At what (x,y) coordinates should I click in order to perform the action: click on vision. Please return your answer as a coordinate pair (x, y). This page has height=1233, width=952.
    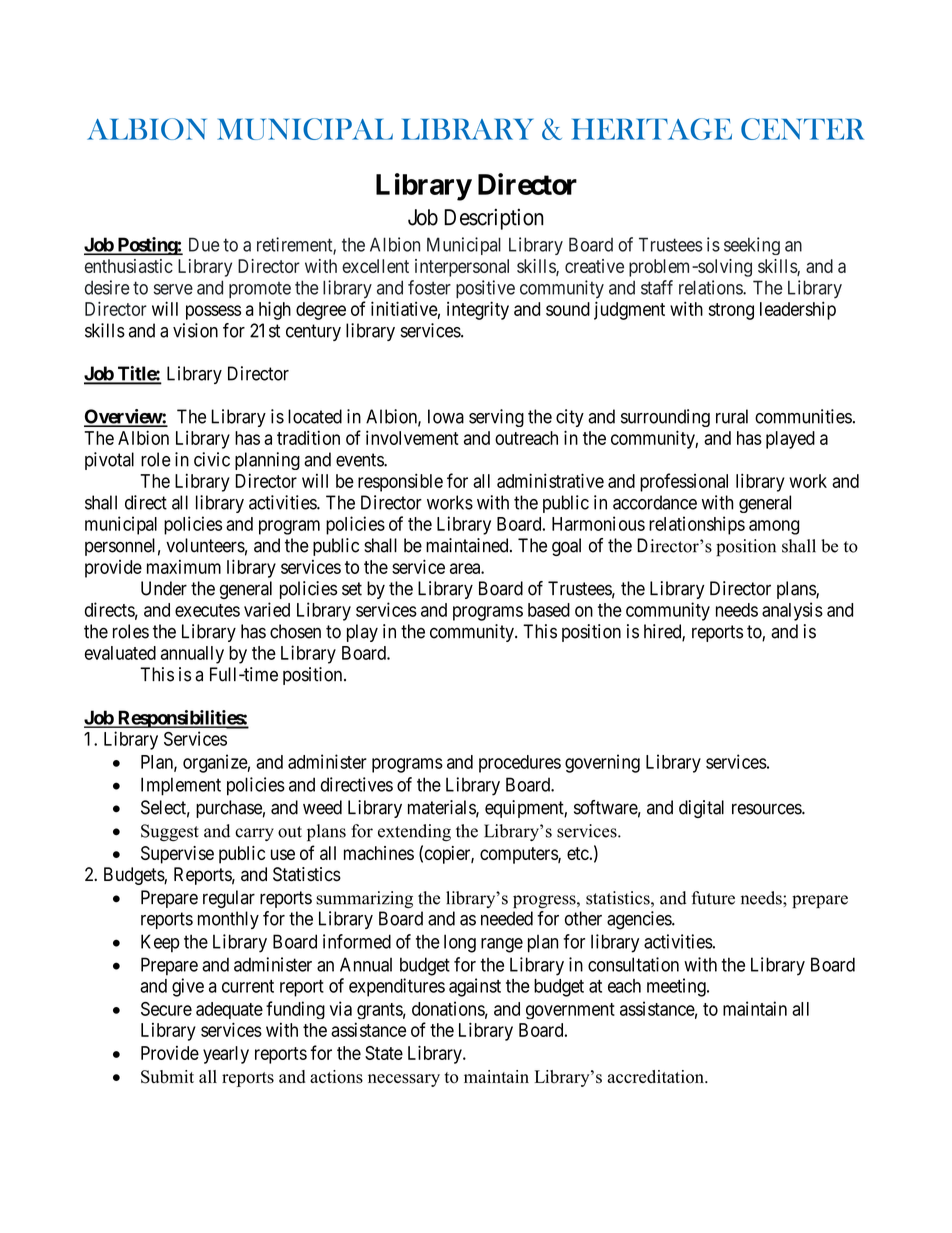
    Looking at the image, I should click on (195, 330).
